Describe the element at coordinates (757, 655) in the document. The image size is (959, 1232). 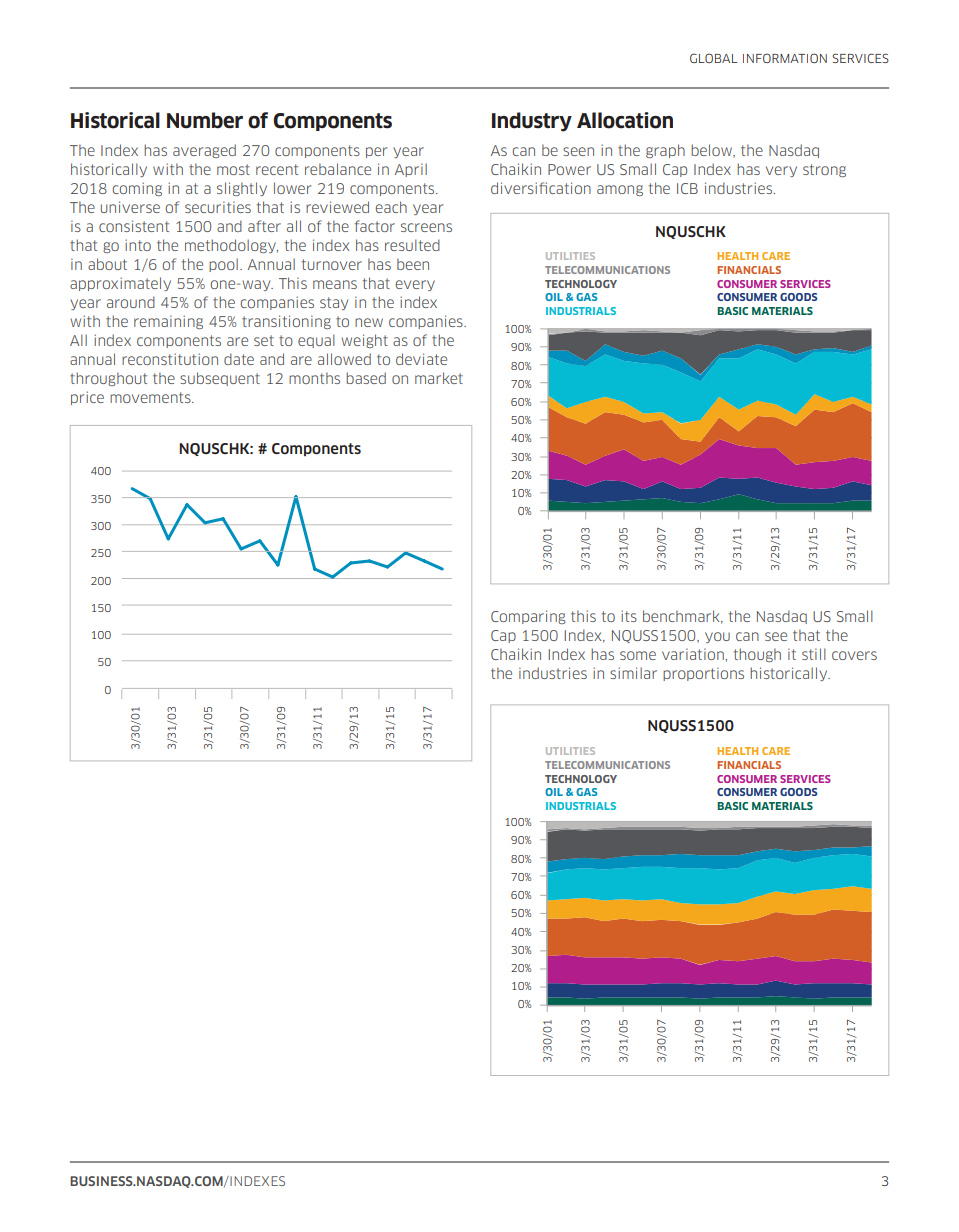
I see `though` at that location.
